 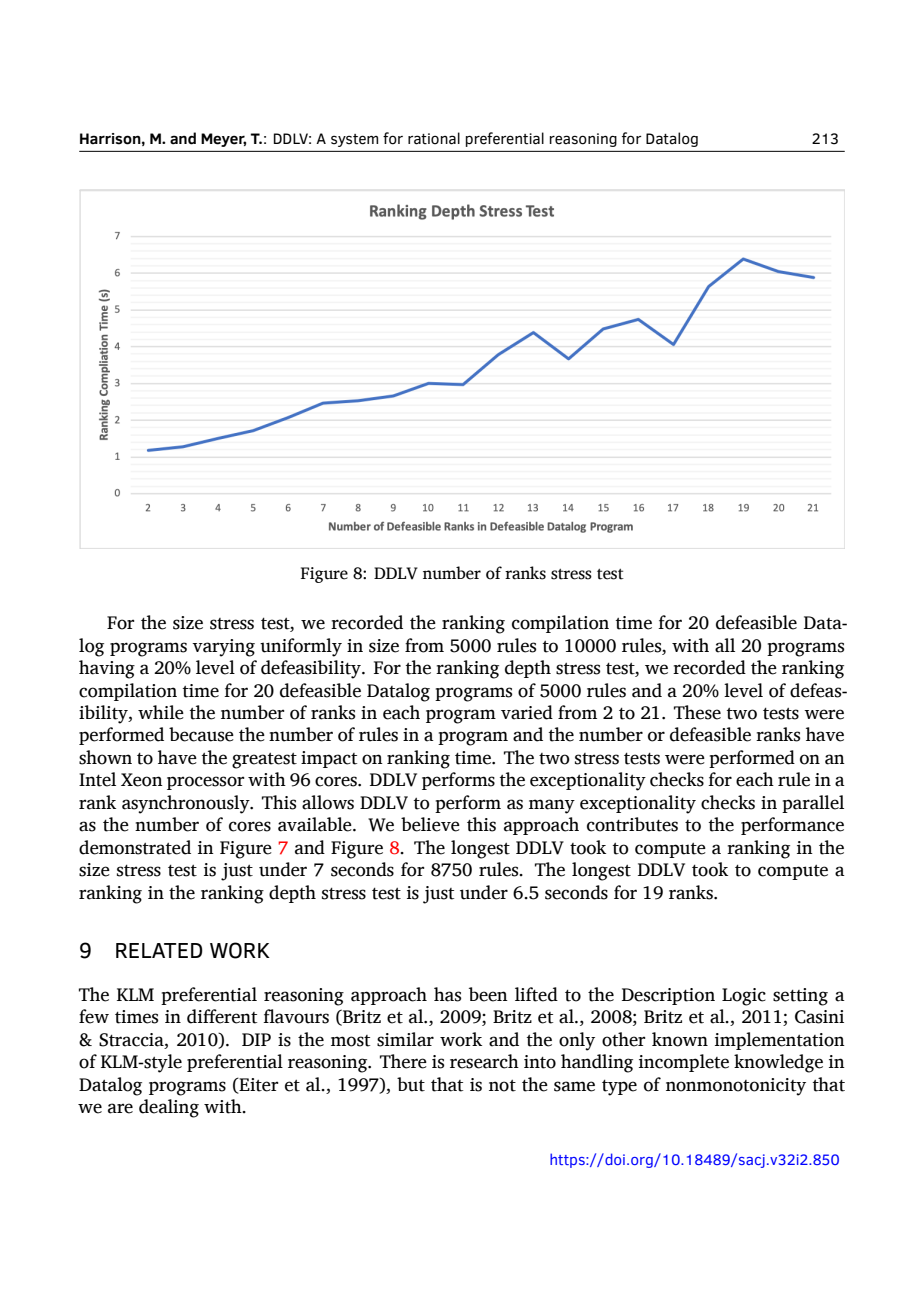 What do you see at coordinates (354, 140) in the document?
I see `system` at bounding box center [354, 140].
